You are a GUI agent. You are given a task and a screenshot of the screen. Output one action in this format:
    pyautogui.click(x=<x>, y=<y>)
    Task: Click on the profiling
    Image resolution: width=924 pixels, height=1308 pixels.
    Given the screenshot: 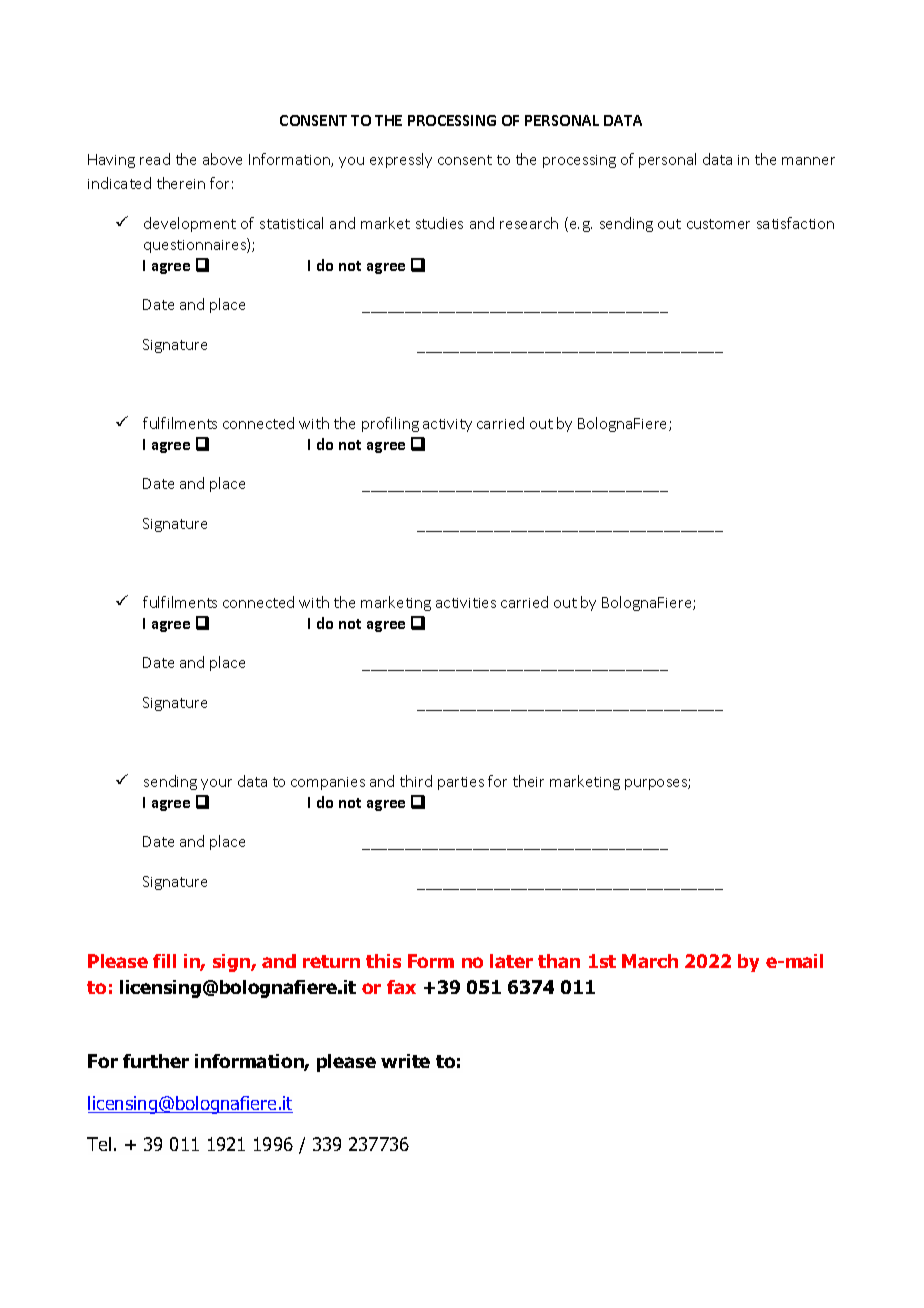 What is the action you would take?
    pyautogui.click(x=390, y=424)
